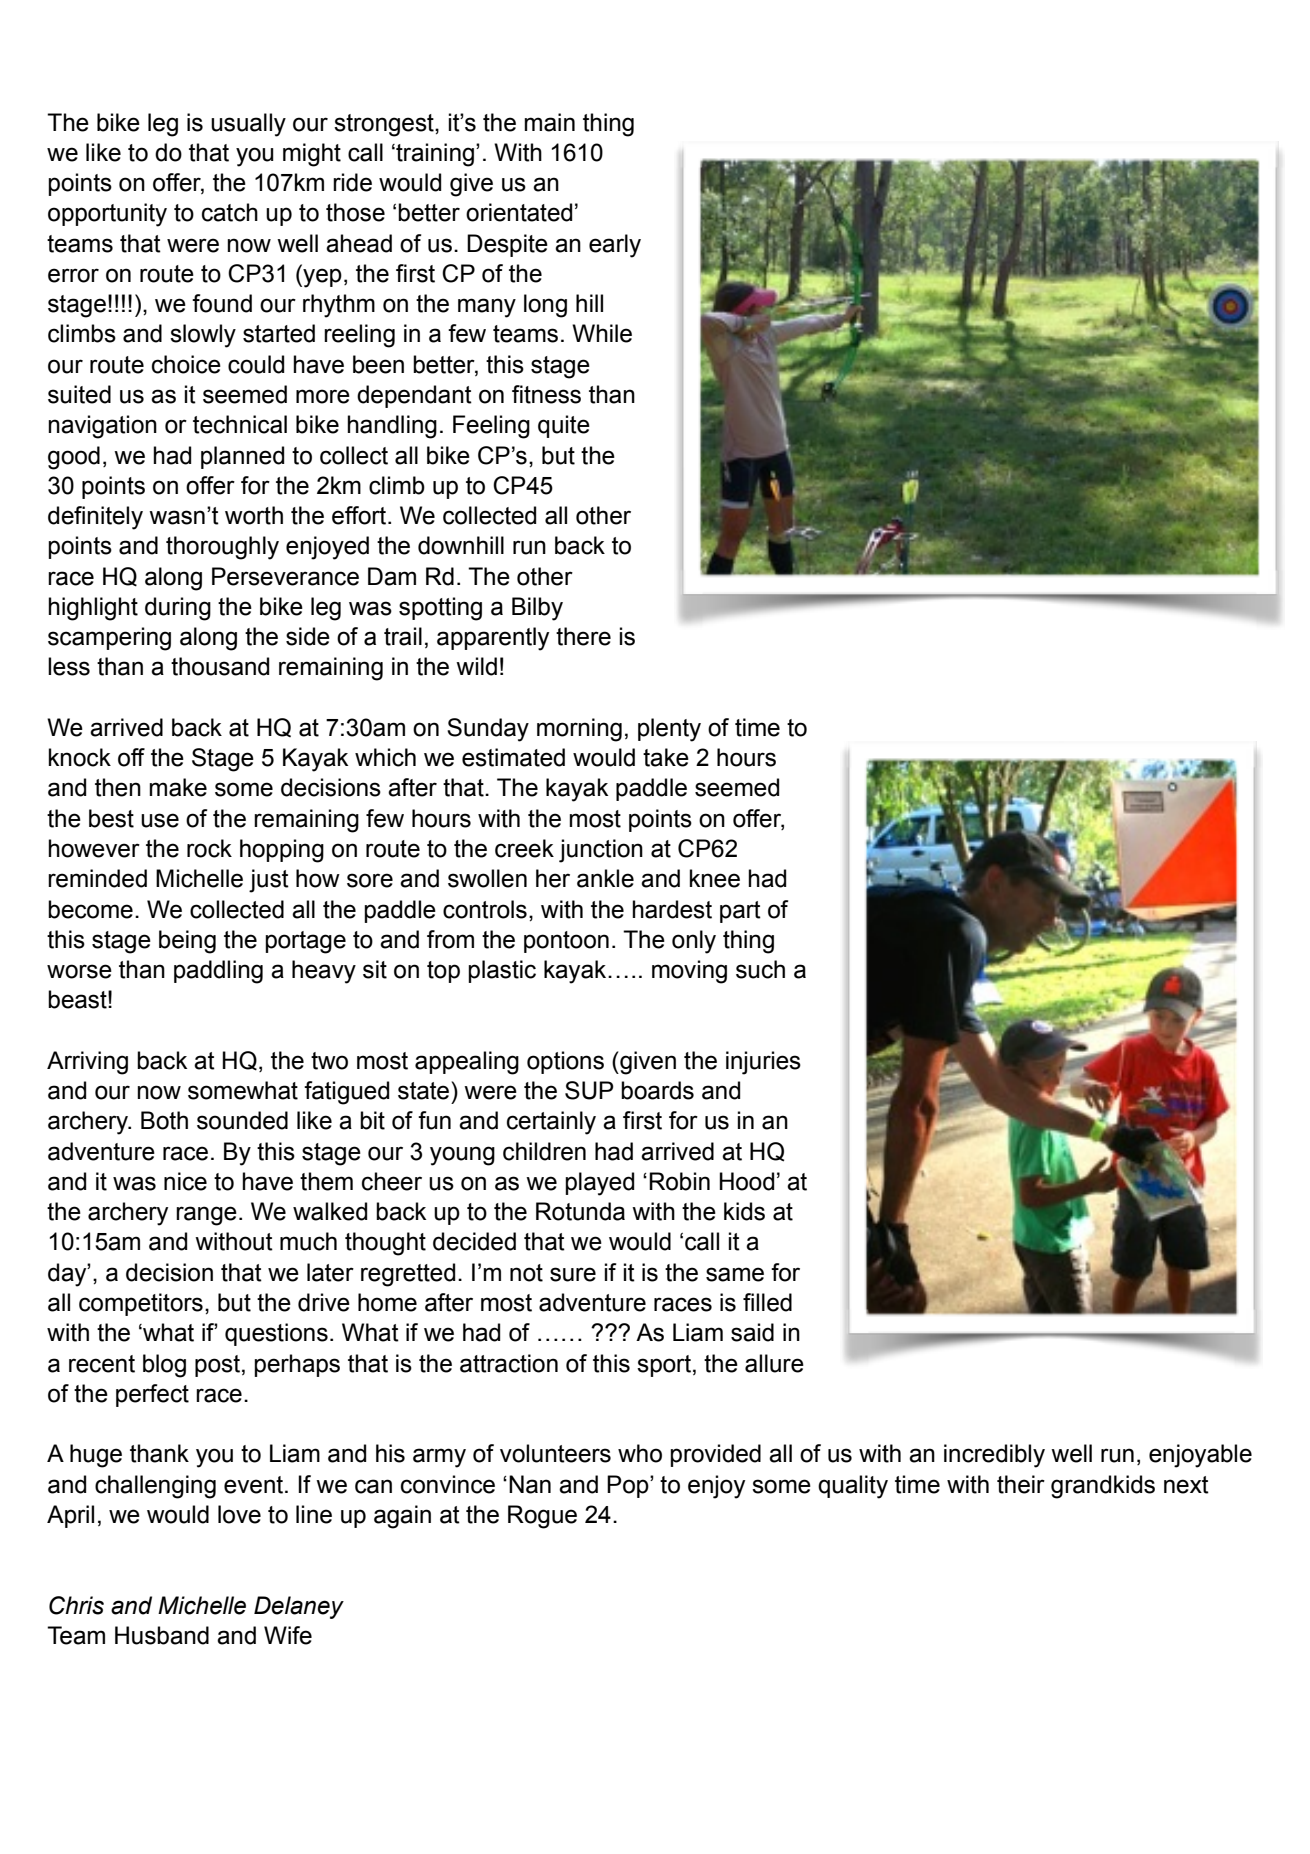  What do you see at coordinates (573, 1274) in the page?
I see `sure` at bounding box center [573, 1274].
